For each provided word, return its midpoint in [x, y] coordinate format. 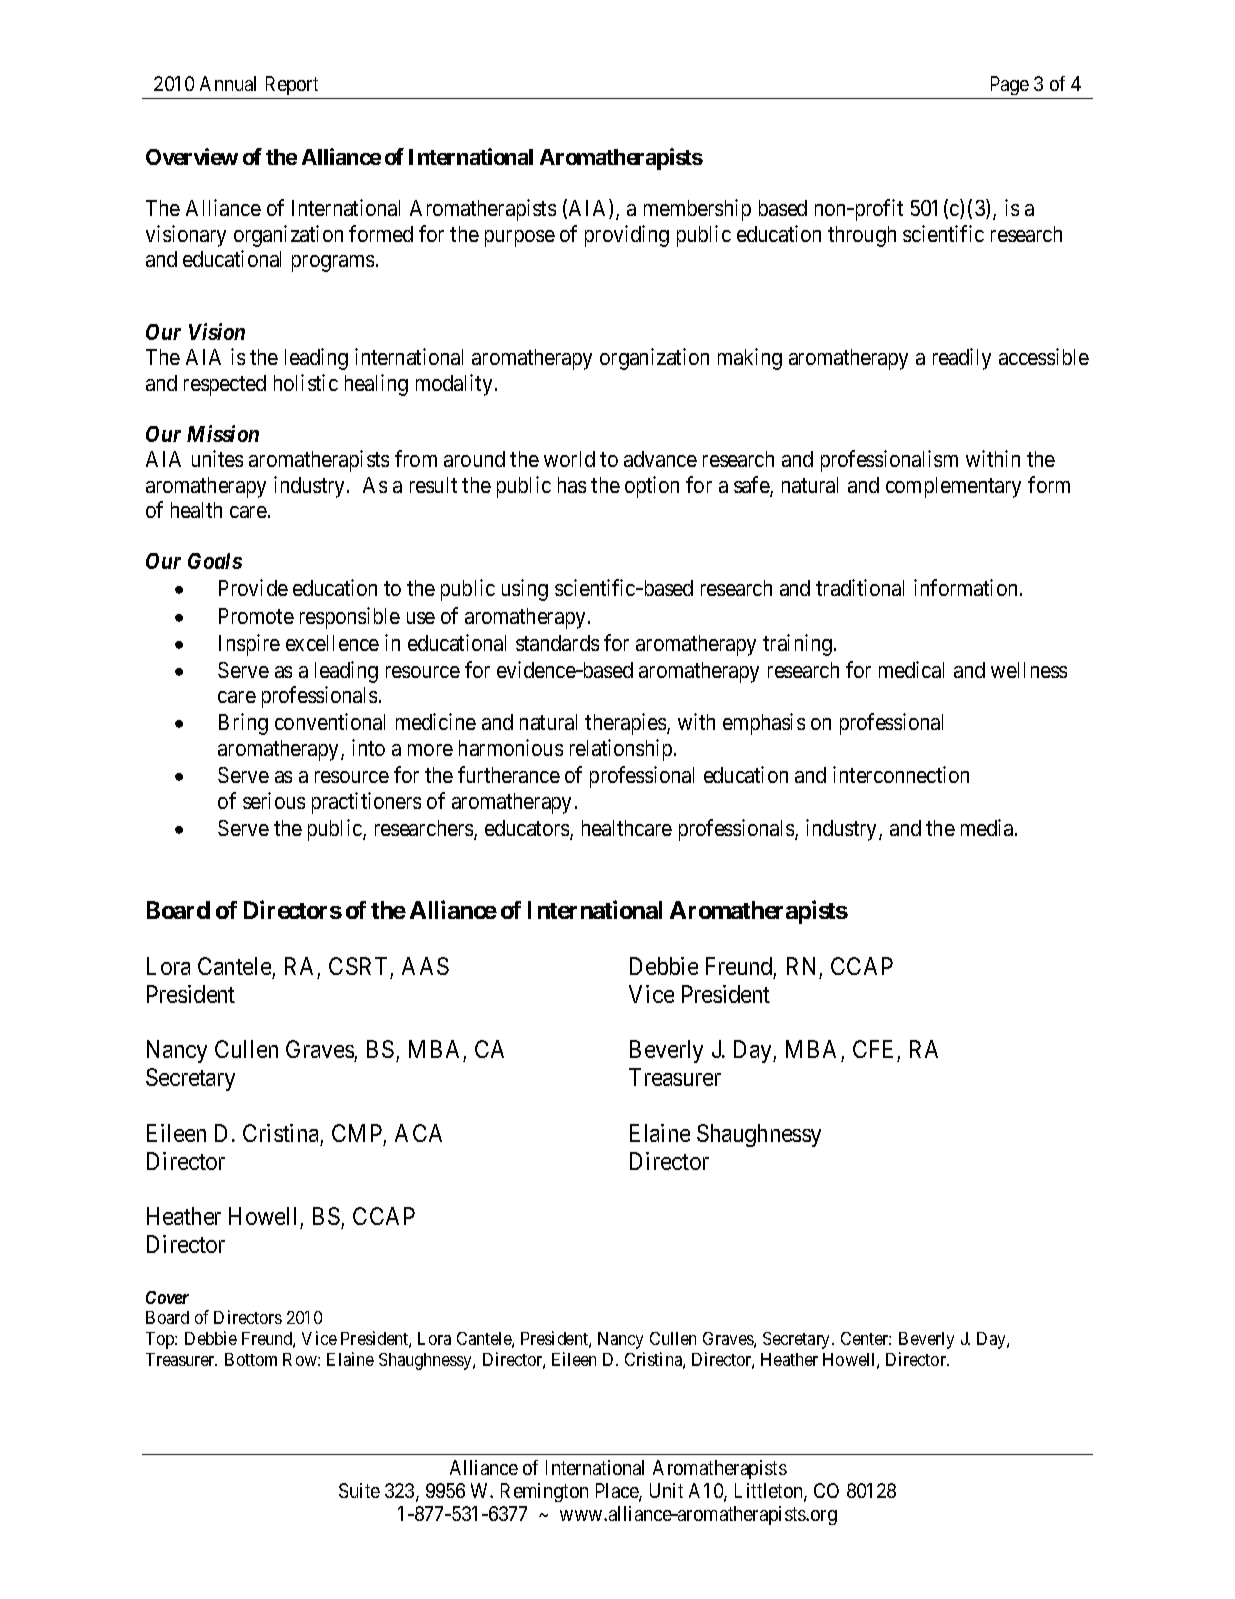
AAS [425, 966]
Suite [359, 1490]
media [988, 827]
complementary [953, 487]
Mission [223, 433]
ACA [418, 1133]
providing [627, 236]
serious [274, 800]
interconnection [901, 774]
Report [292, 85]
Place [618, 1492]
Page [1010, 85]
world [569, 459]
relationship [622, 750]
